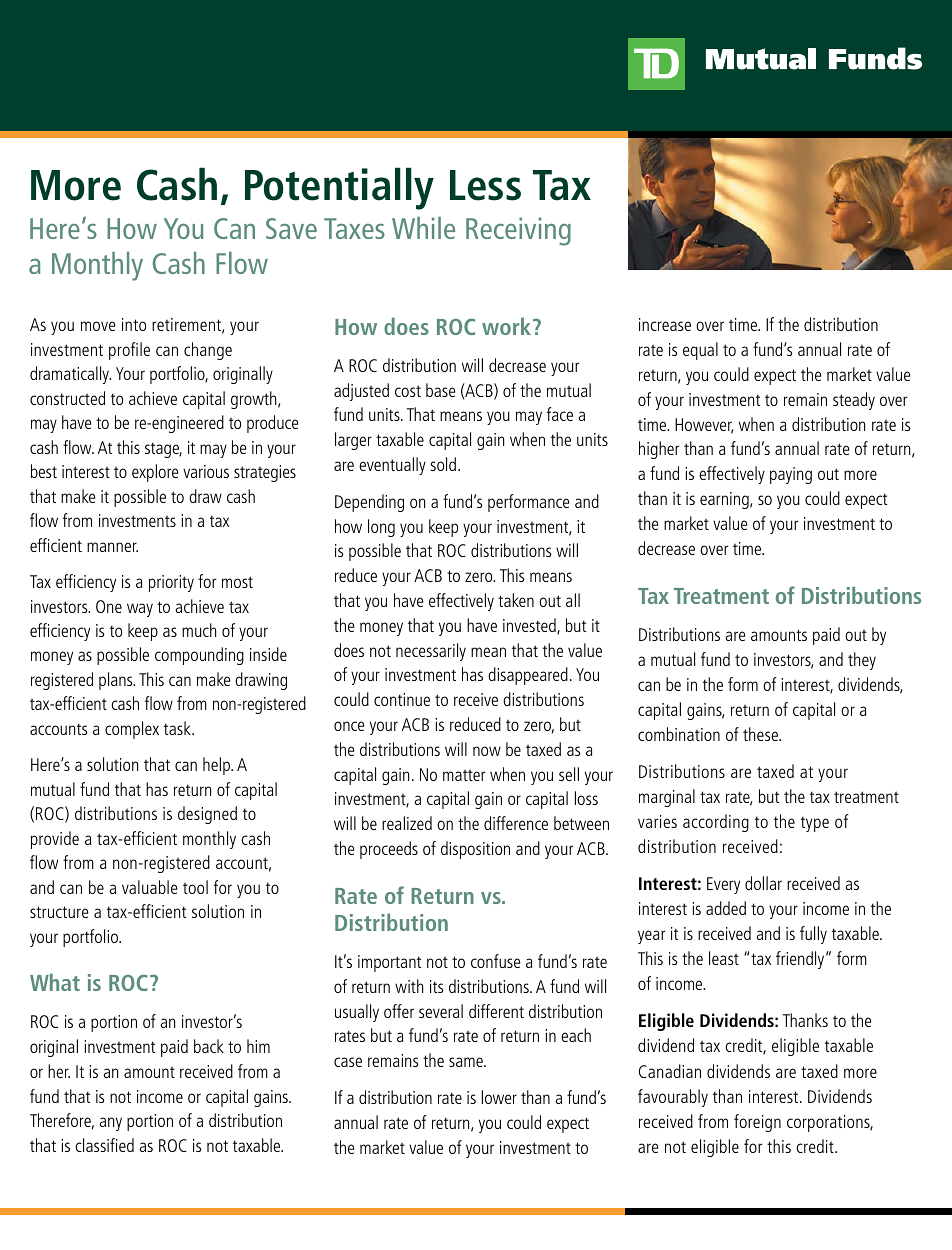  I want to click on lower, so click(499, 1097).
